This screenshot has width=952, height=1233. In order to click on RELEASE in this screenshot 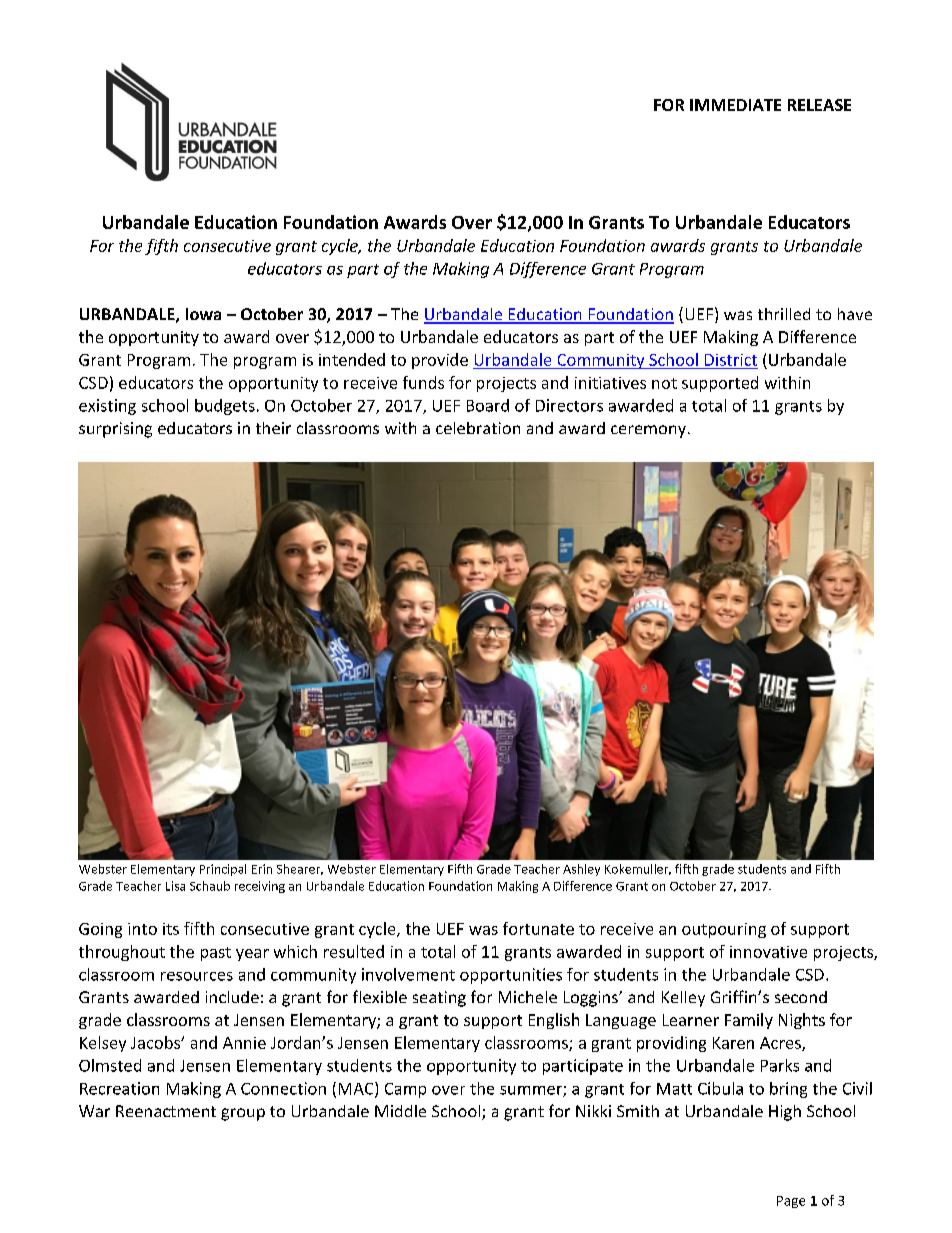, I will do `click(819, 105)`.
